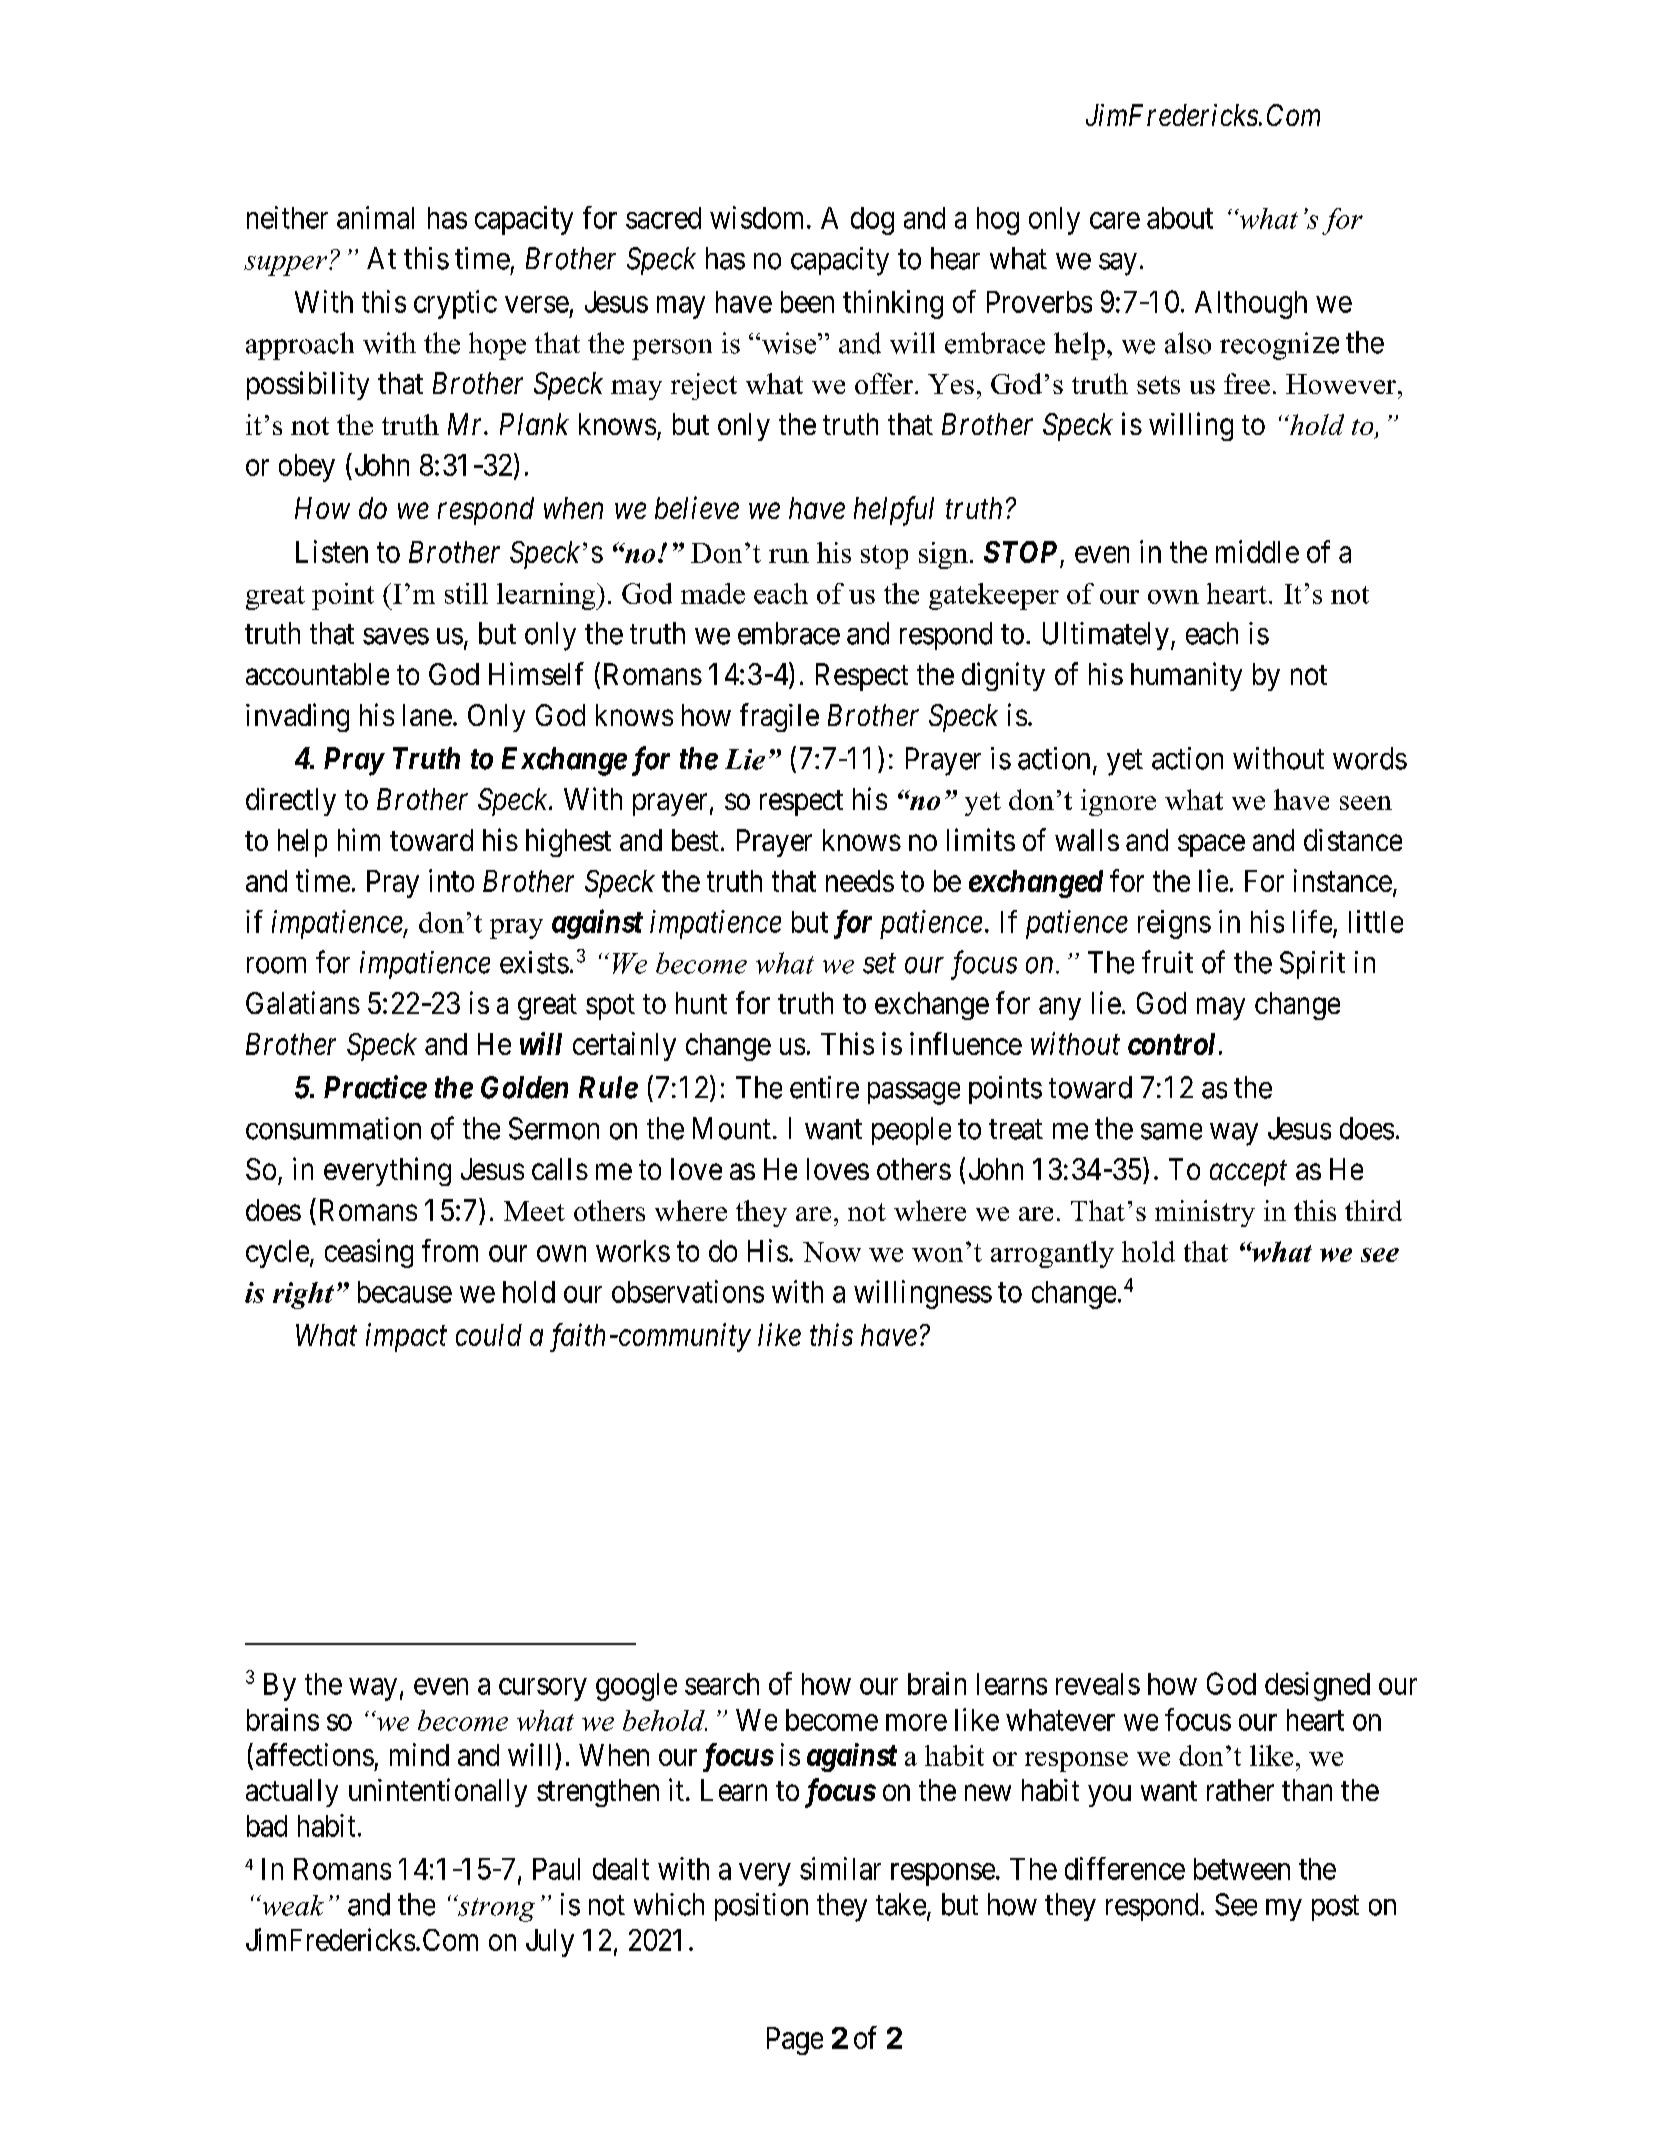 Image resolution: width=1664 pixels, height=2153 pixels. I want to click on cryptic, so click(455, 304).
